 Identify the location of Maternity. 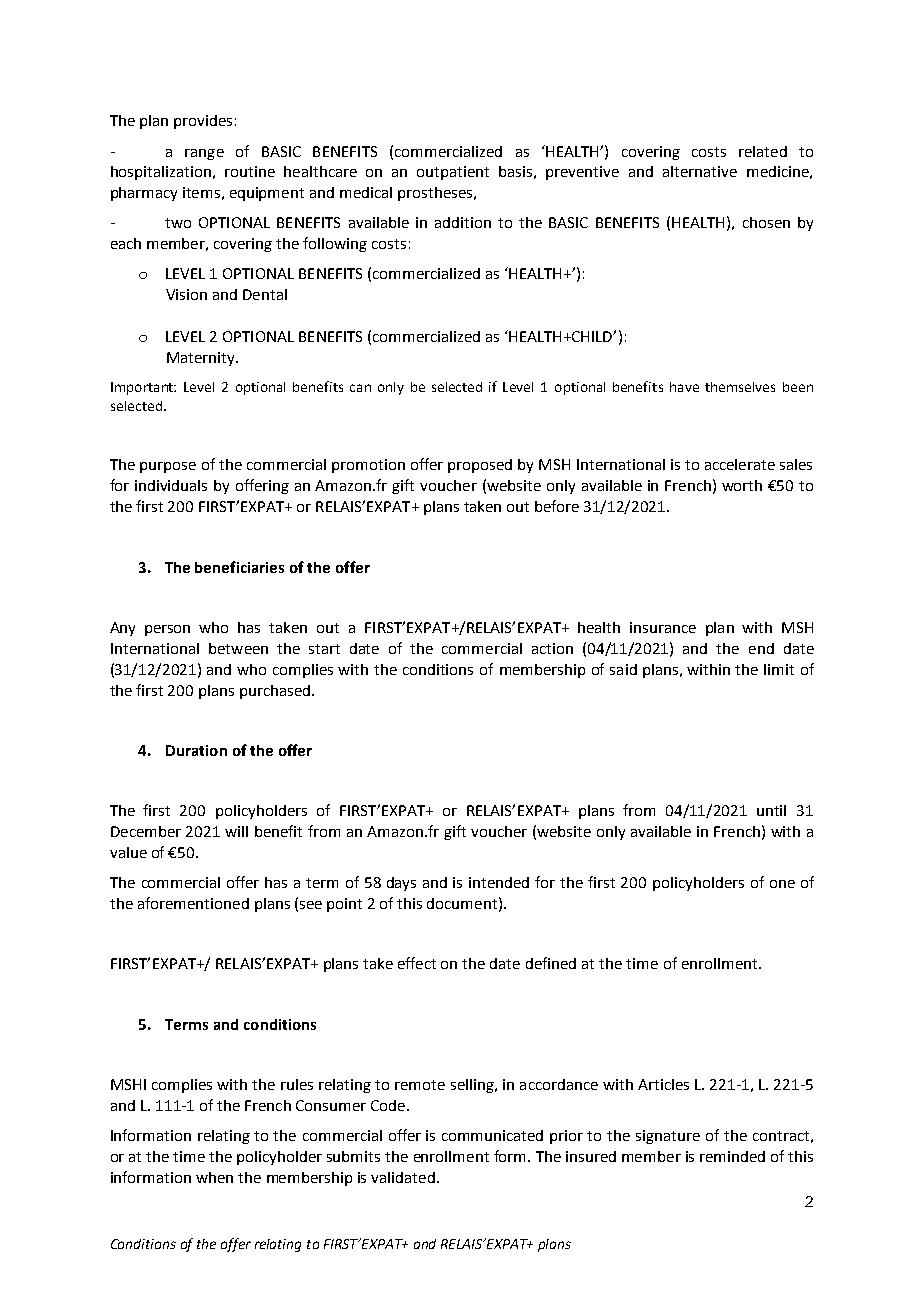
(202, 359).
